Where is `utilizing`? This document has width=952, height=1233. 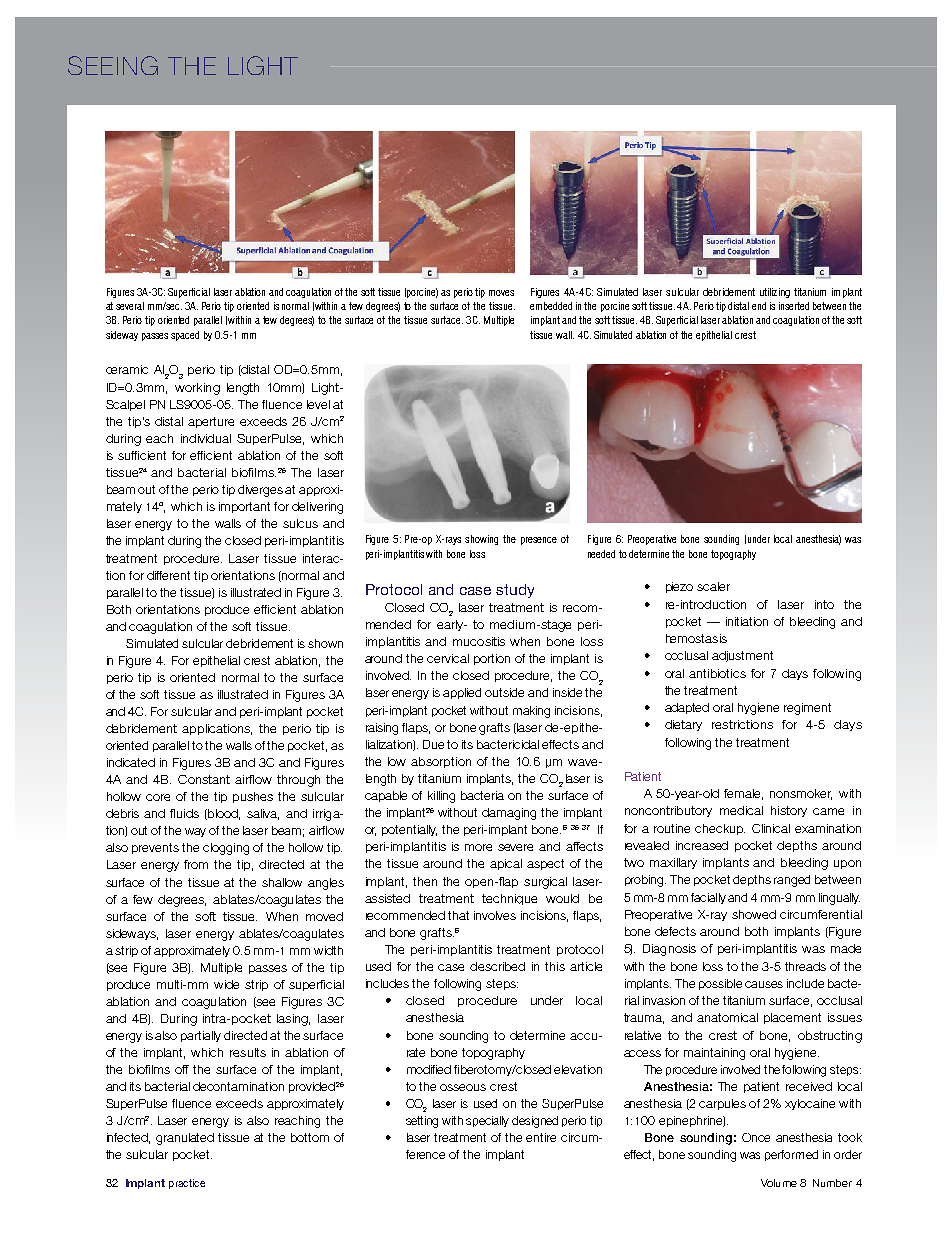 utilizing is located at coordinates (775, 293).
